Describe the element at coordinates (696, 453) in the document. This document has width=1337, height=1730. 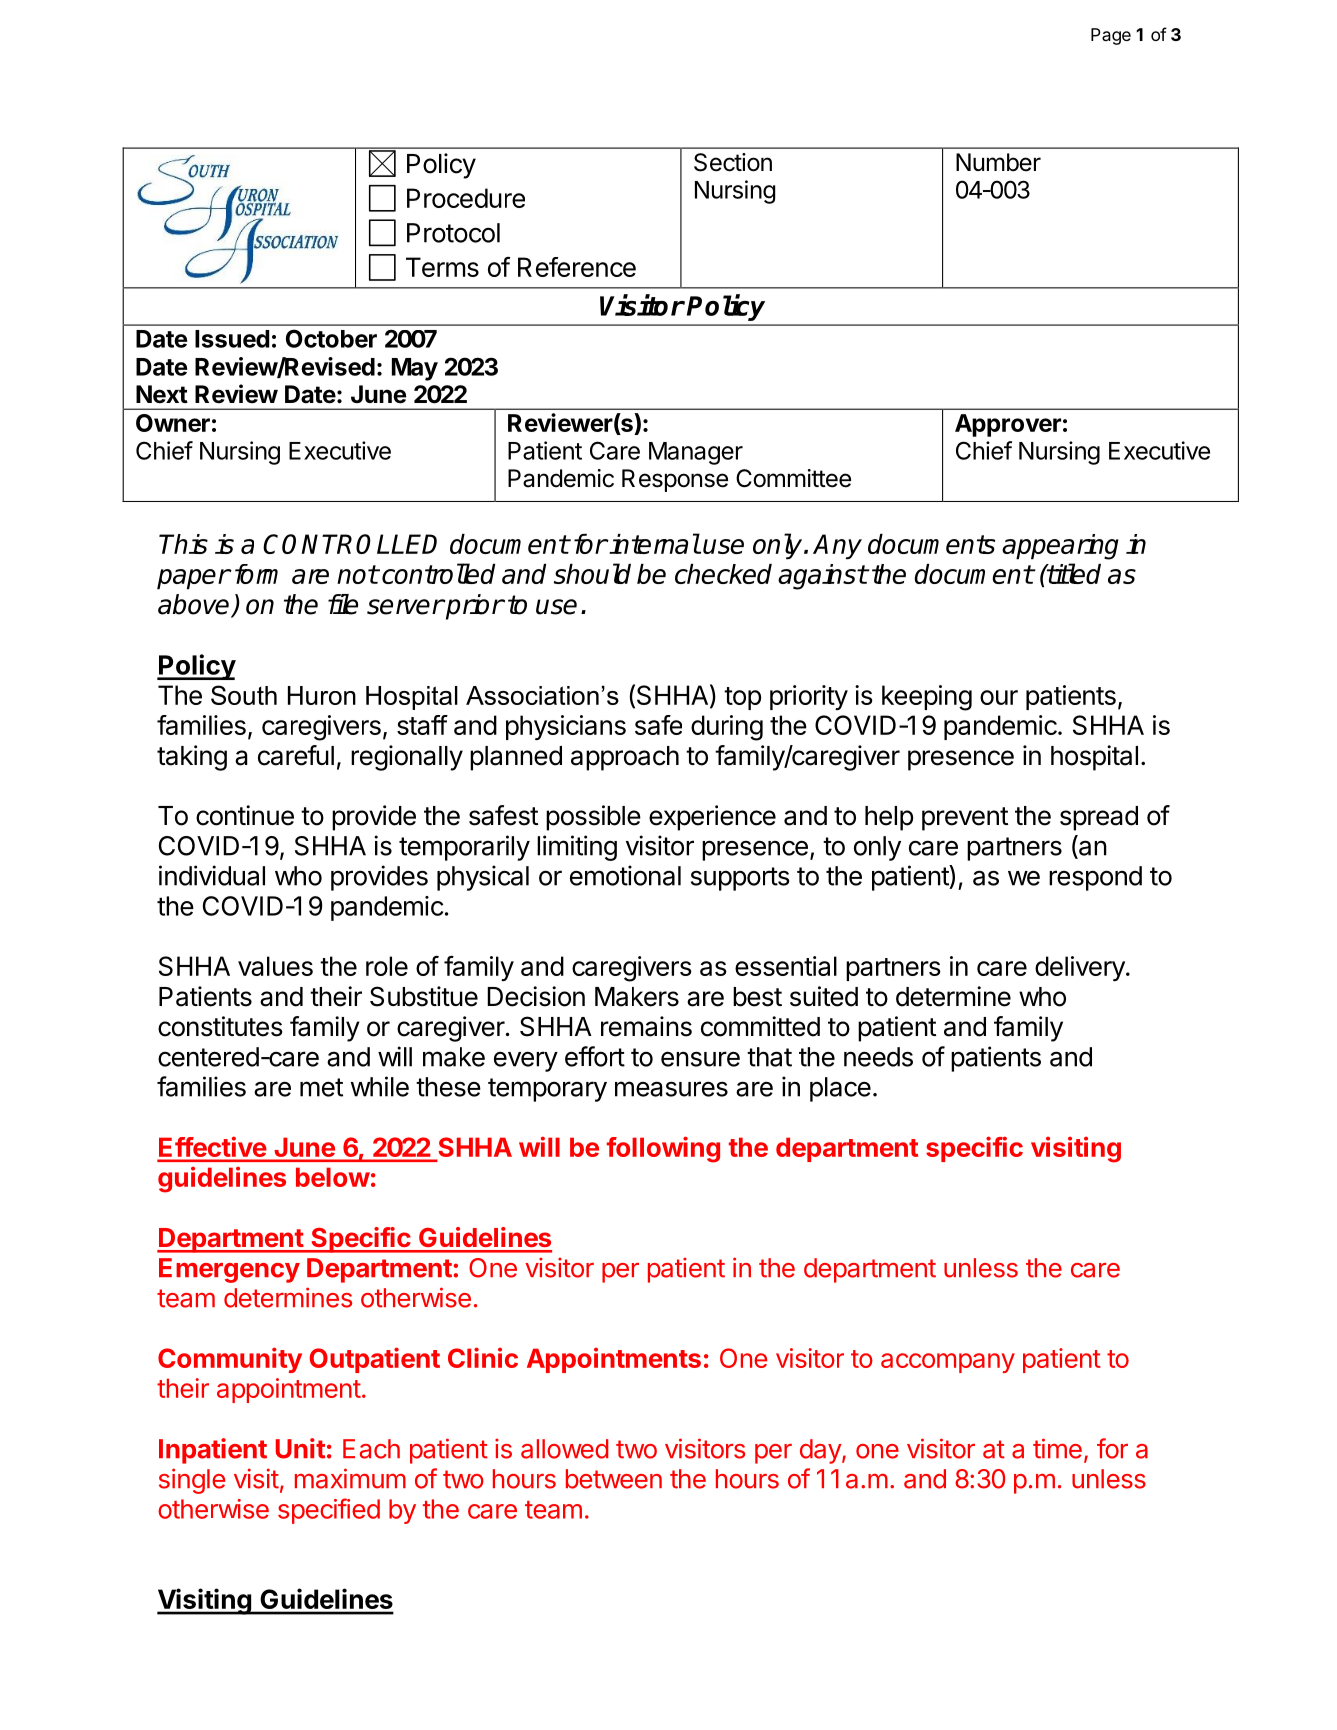
I see `Manager` at that location.
